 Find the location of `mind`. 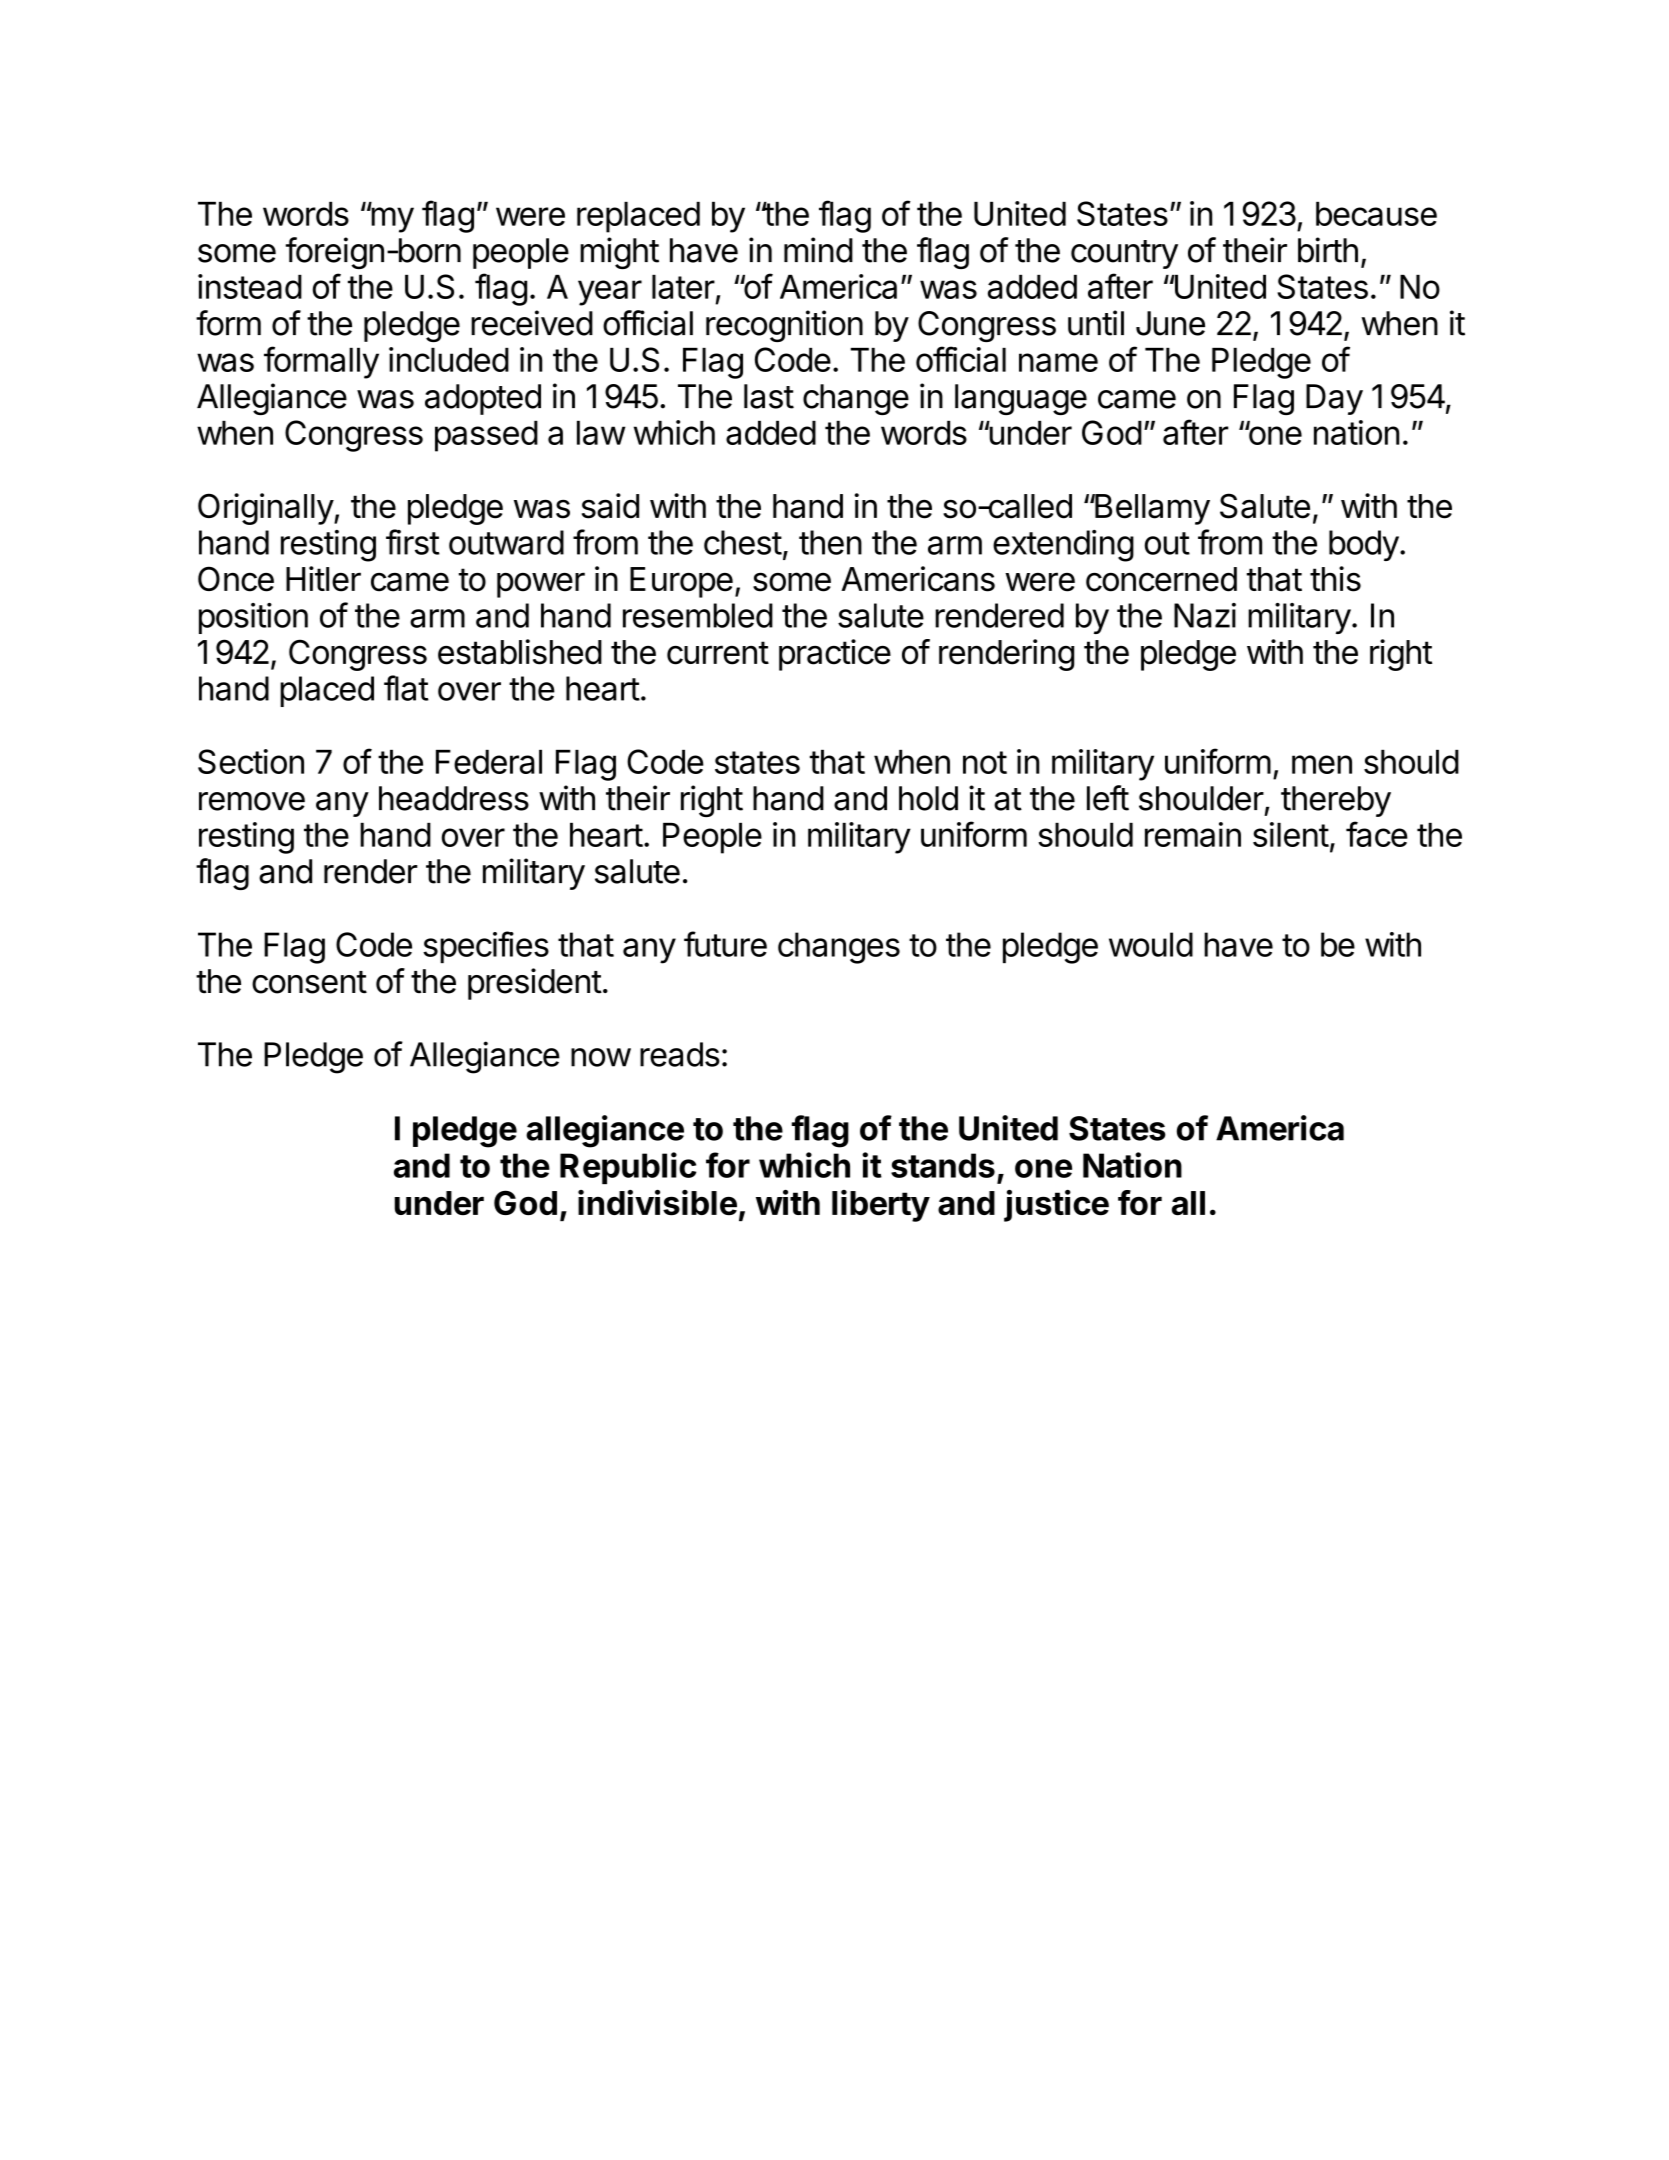

mind is located at coordinates (818, 250).
